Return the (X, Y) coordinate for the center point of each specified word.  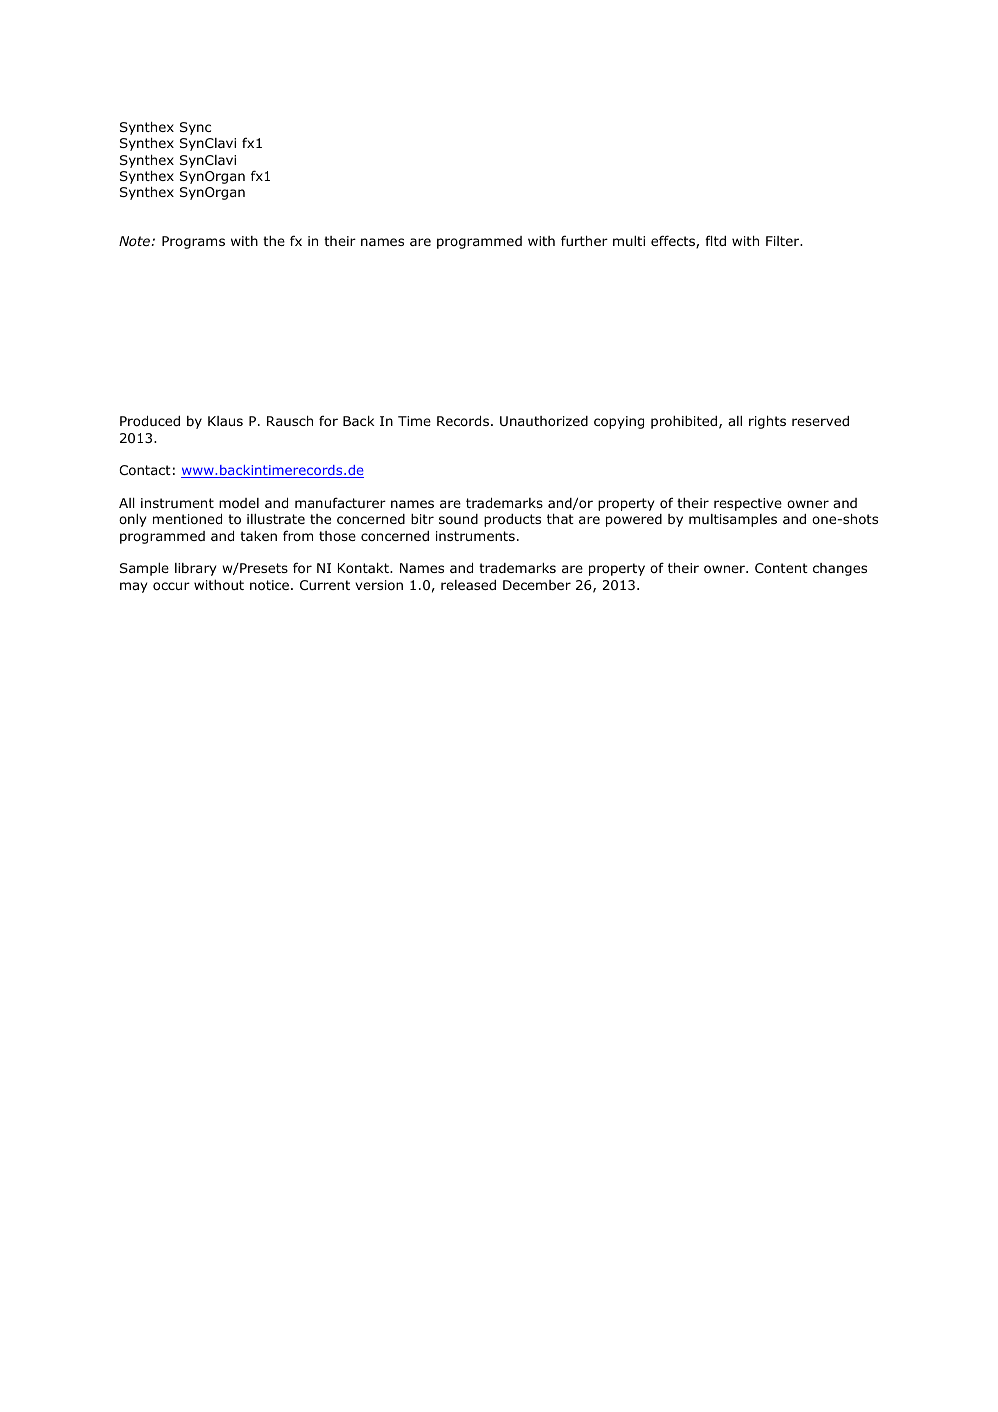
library (196, 569)
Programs (193, 242)
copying (619, 422)
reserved (820, 421)
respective (748, 504)
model (239, 503)
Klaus (225, 421)
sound (458, 519)
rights (767, 422)
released (468, 585)
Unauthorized (544, 421)
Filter (784, 241)
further (584, 240)
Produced (150, 421)
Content (781, 568)
